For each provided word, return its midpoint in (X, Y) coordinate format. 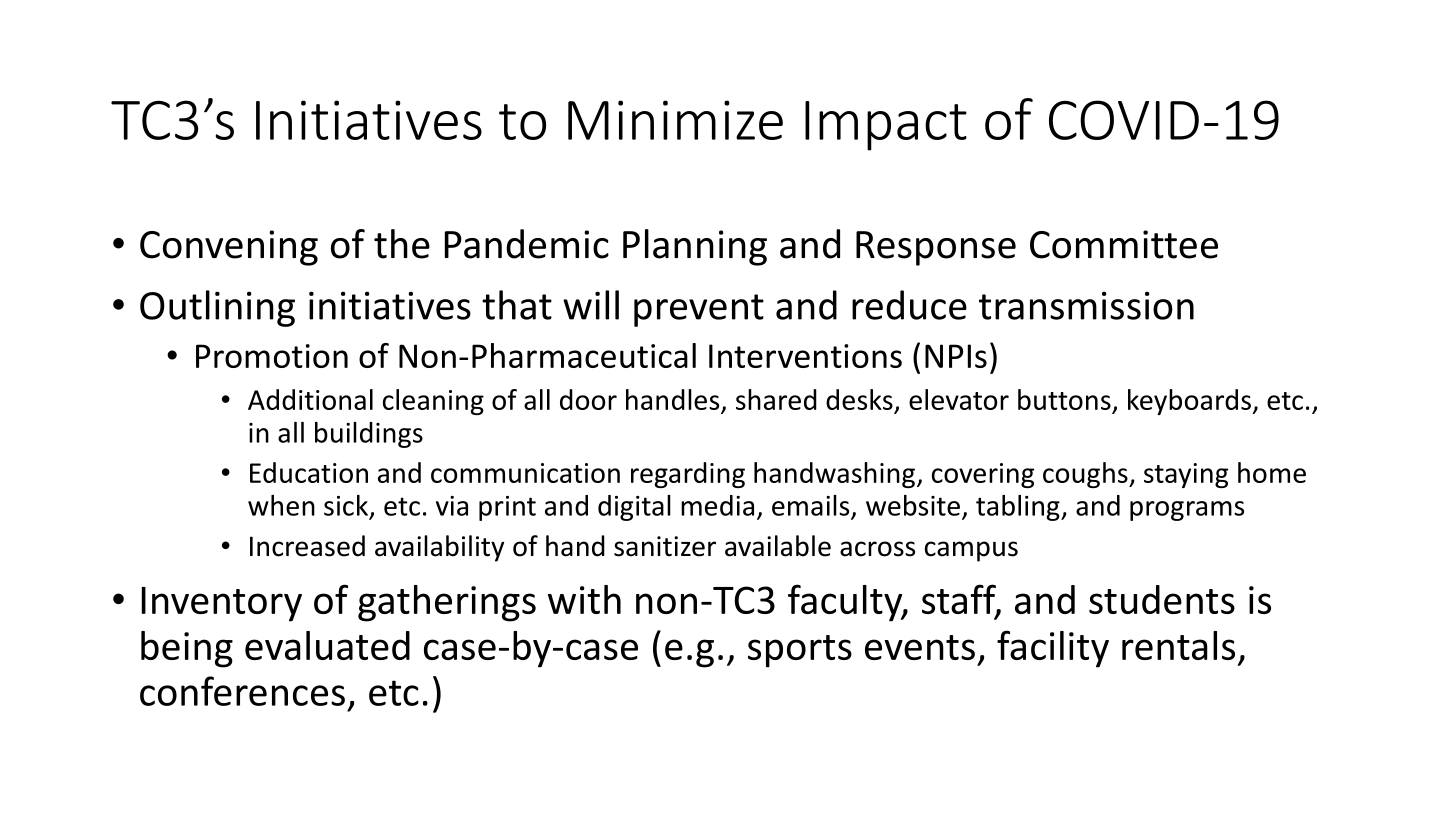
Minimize (675, 120)
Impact (886, 126)
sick (346, 505)
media (717, 505)
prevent (699, 310)
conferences (242, 691)
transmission (1086, 305)
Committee (1124, 244)
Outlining (217, 308)
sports (800, 651)
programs (1187, 511)
